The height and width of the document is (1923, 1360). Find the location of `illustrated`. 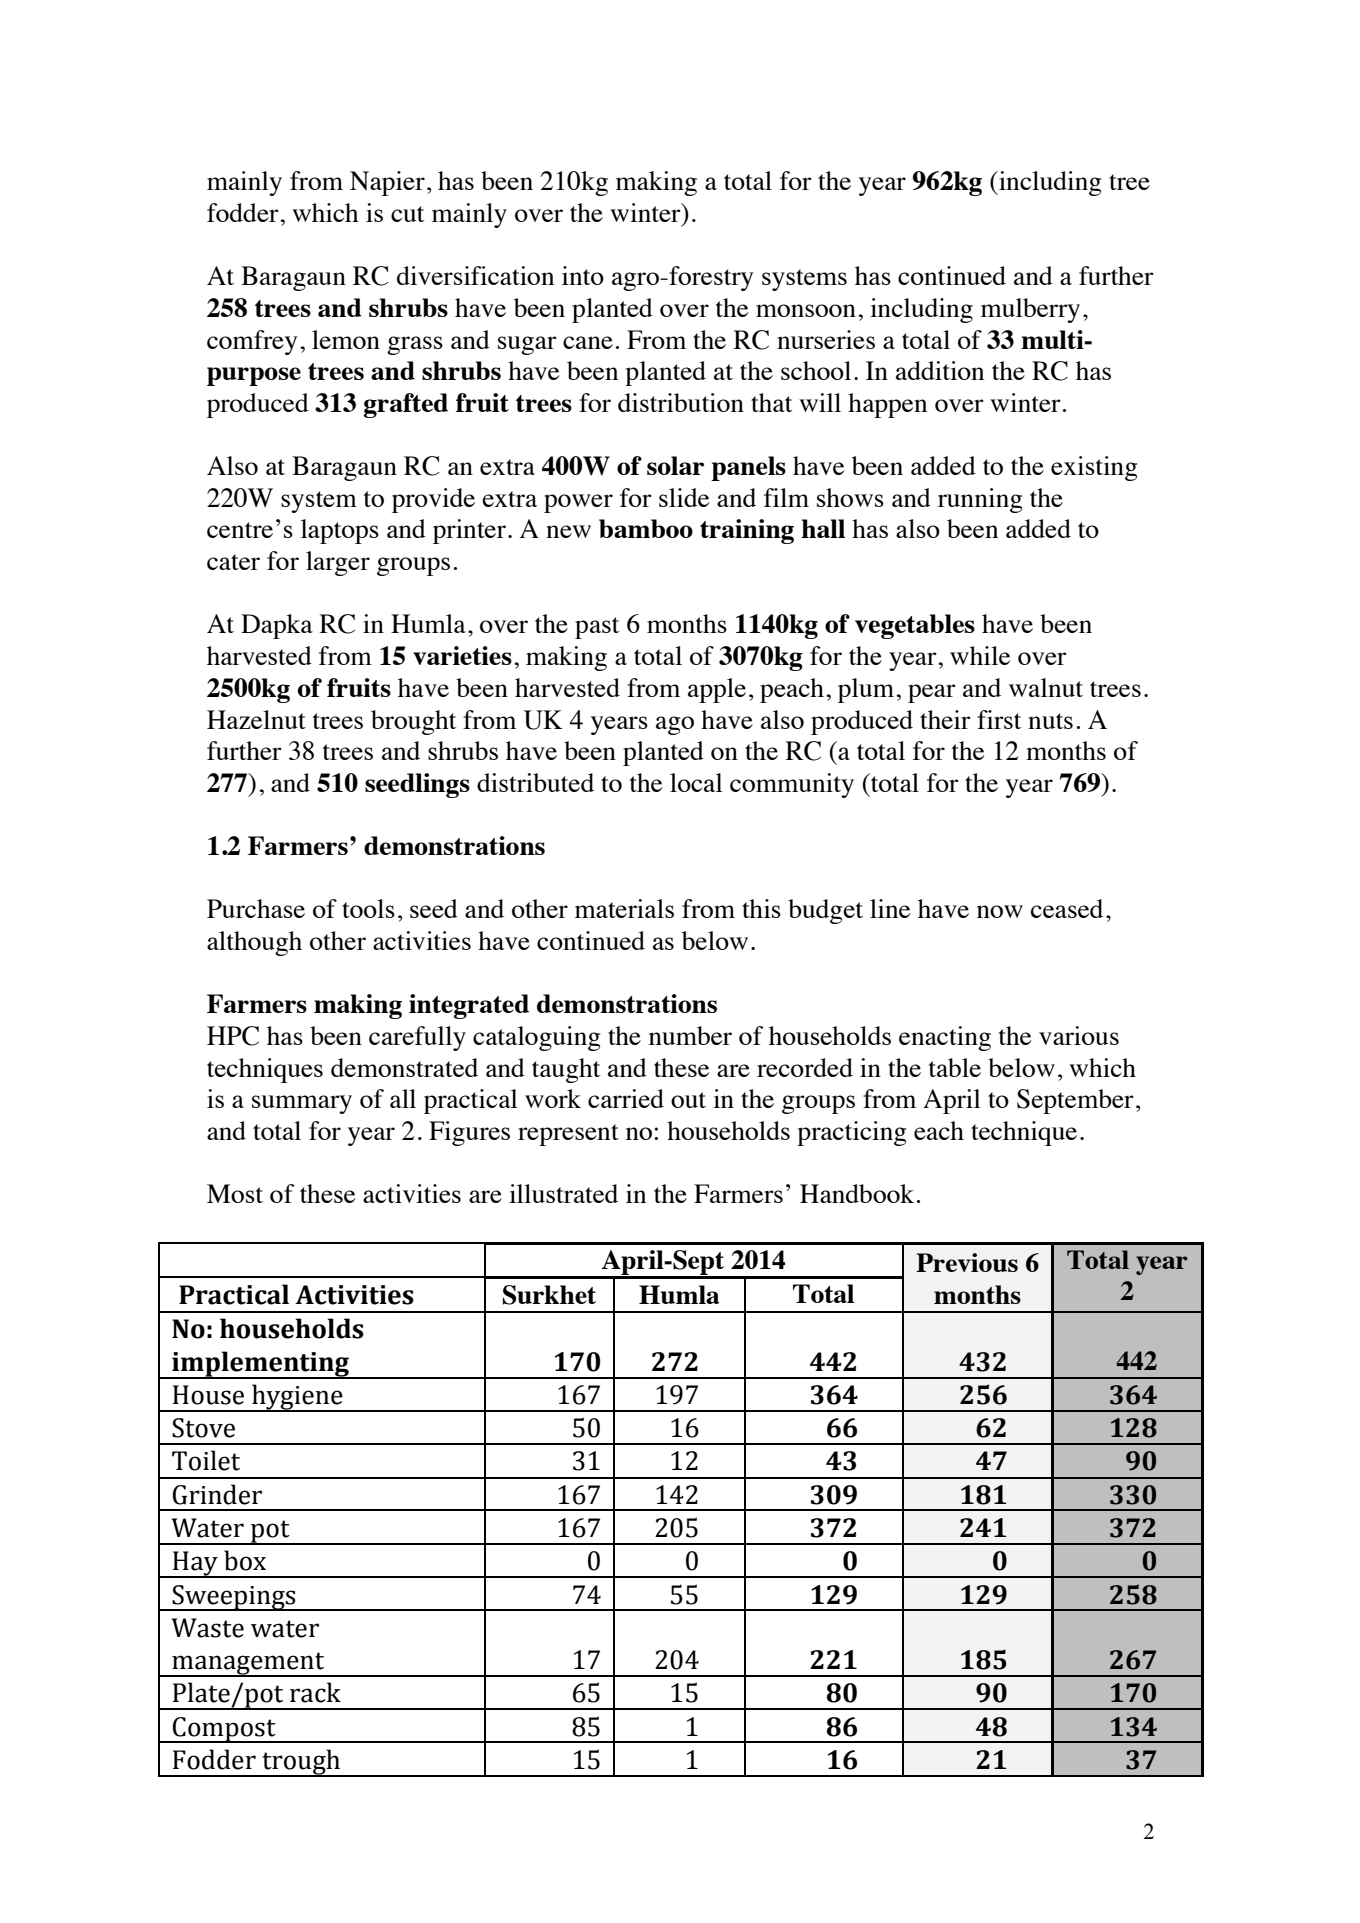

illustrated is located at coordinates (563, 1193).
